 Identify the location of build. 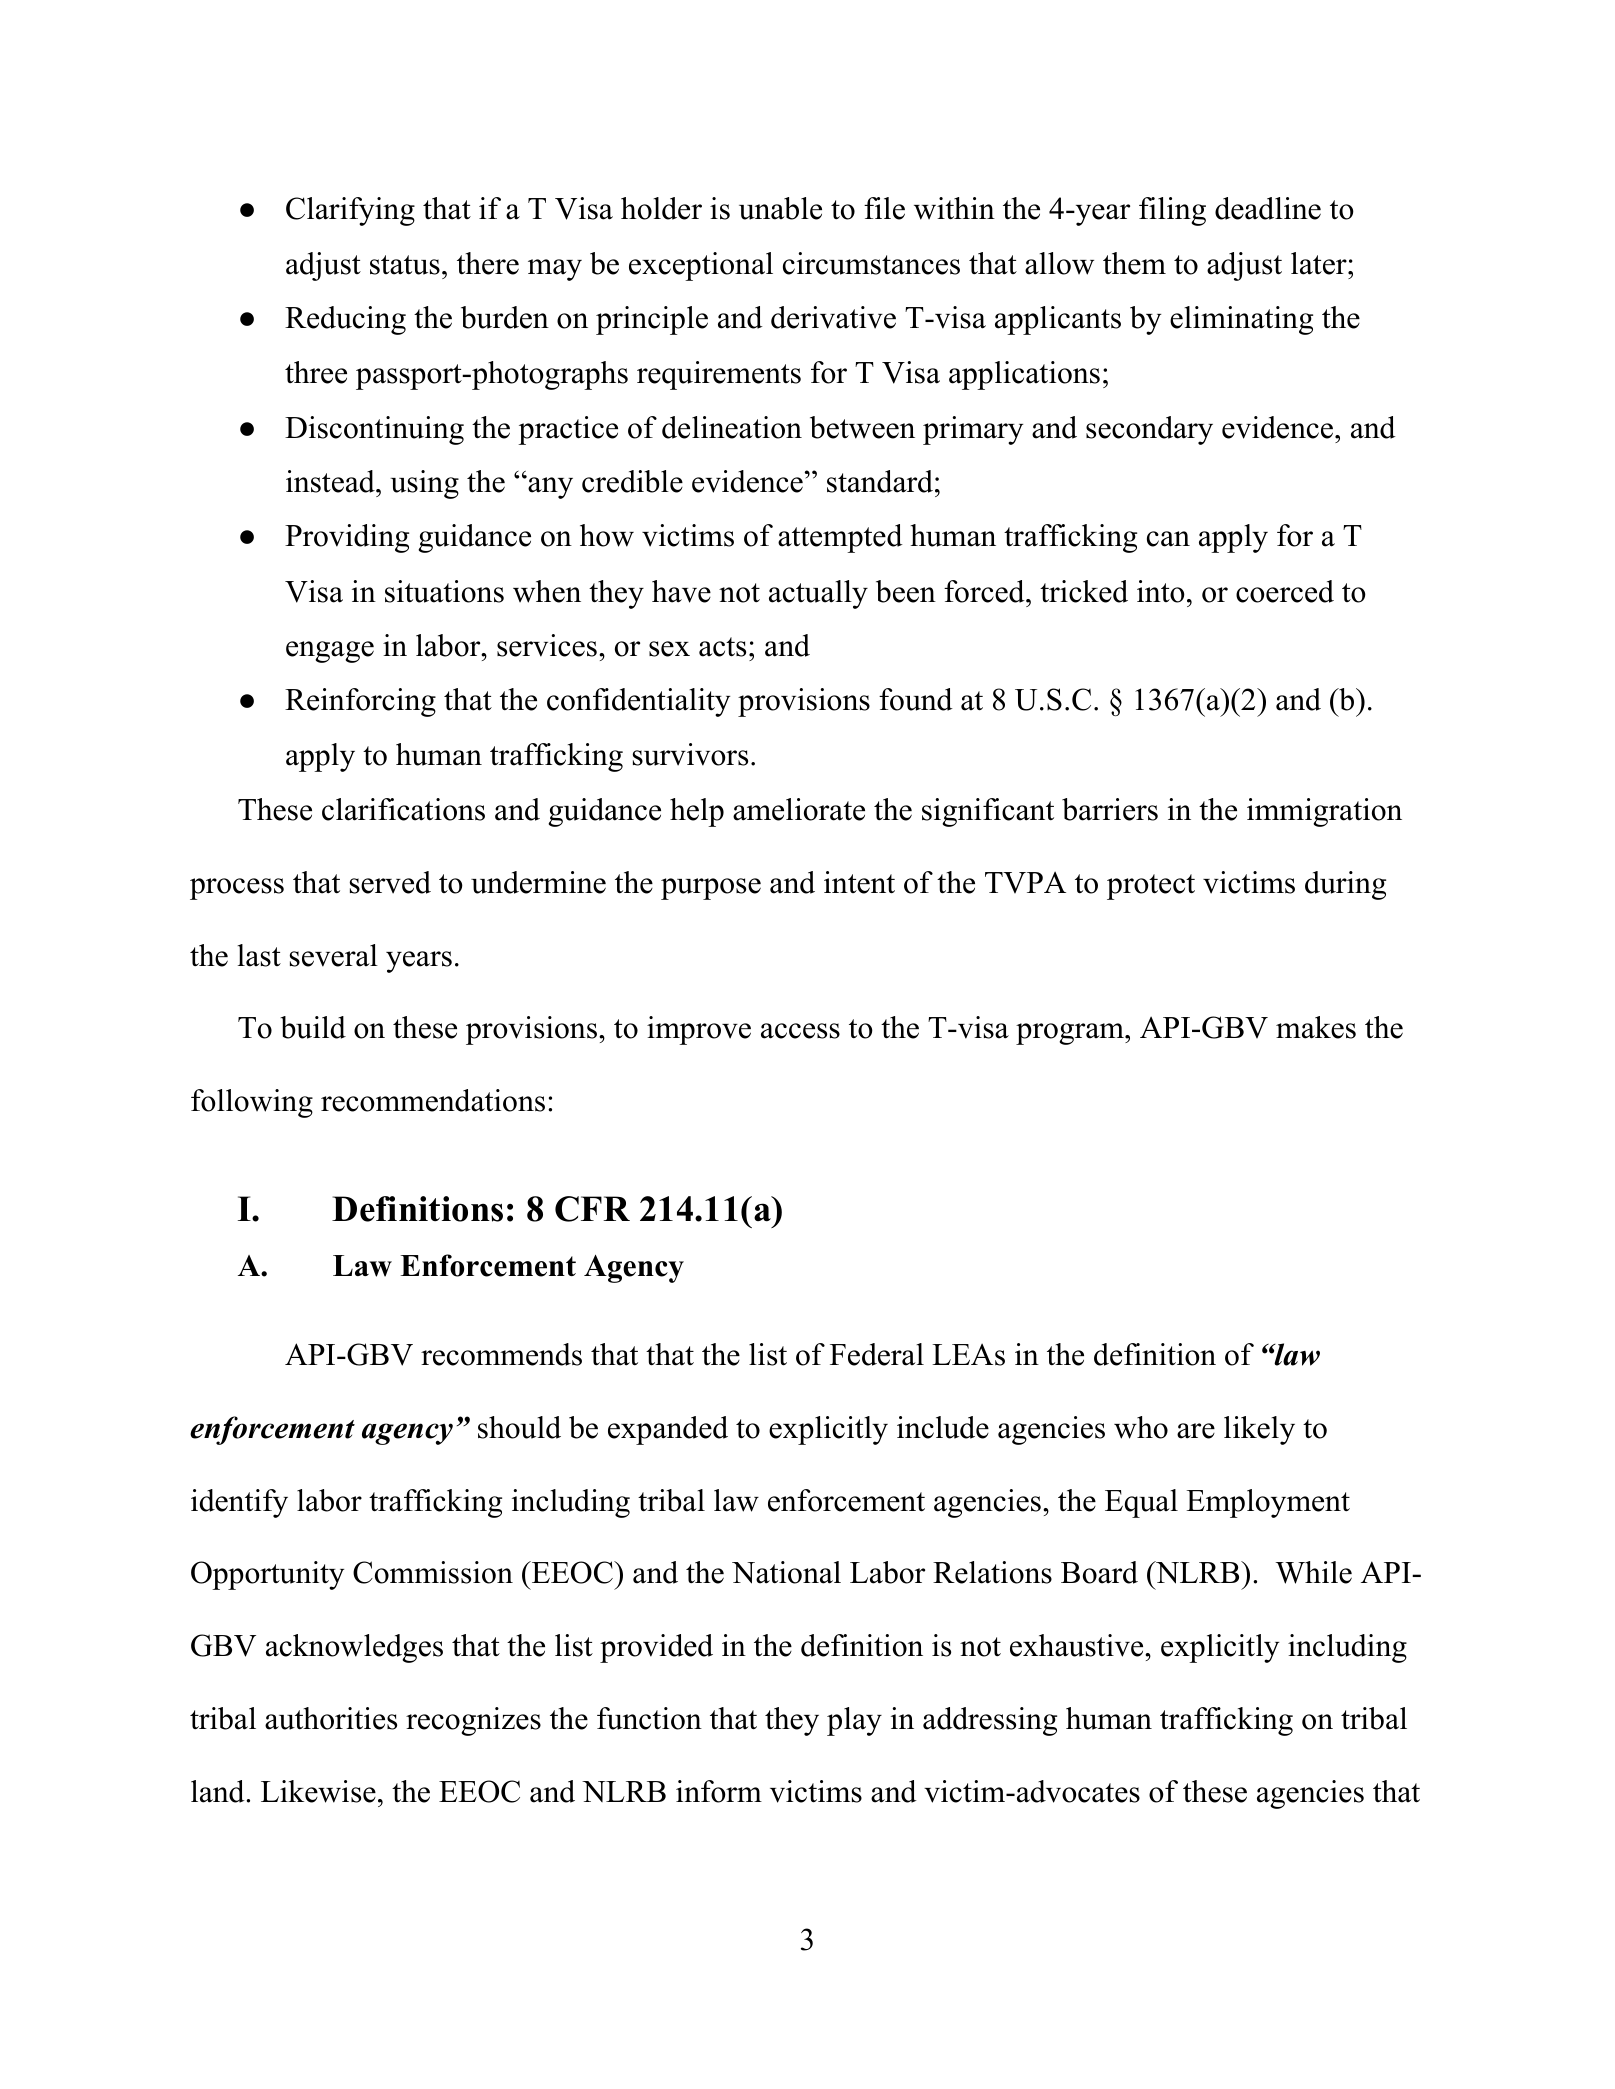
(313, 1027).
